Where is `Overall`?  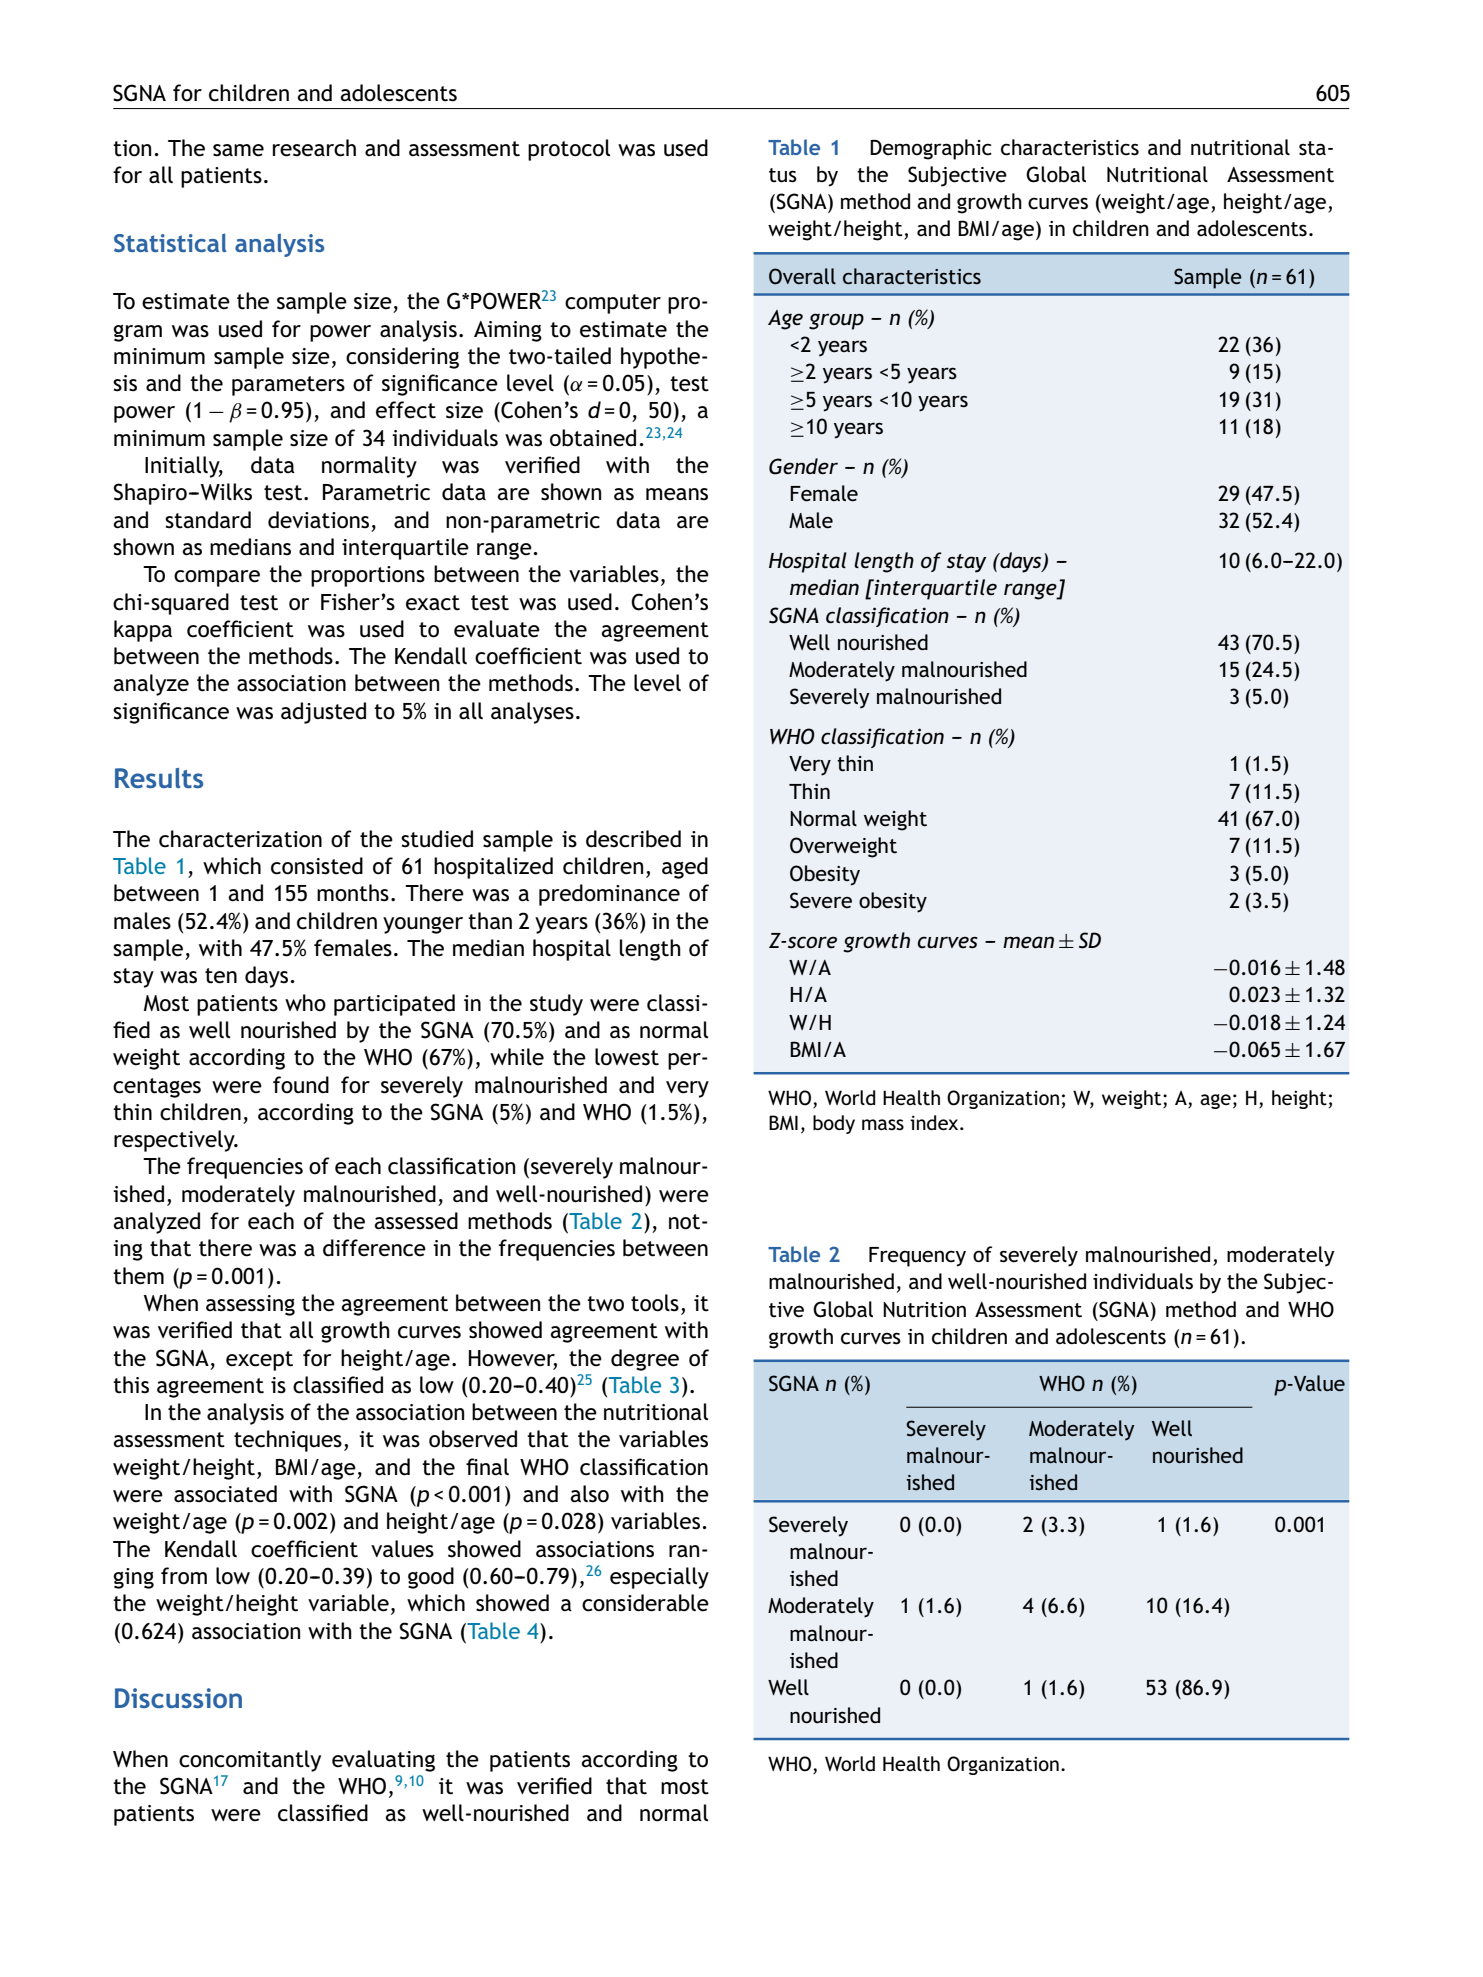
Overall is located at coordinates (802, 276).
